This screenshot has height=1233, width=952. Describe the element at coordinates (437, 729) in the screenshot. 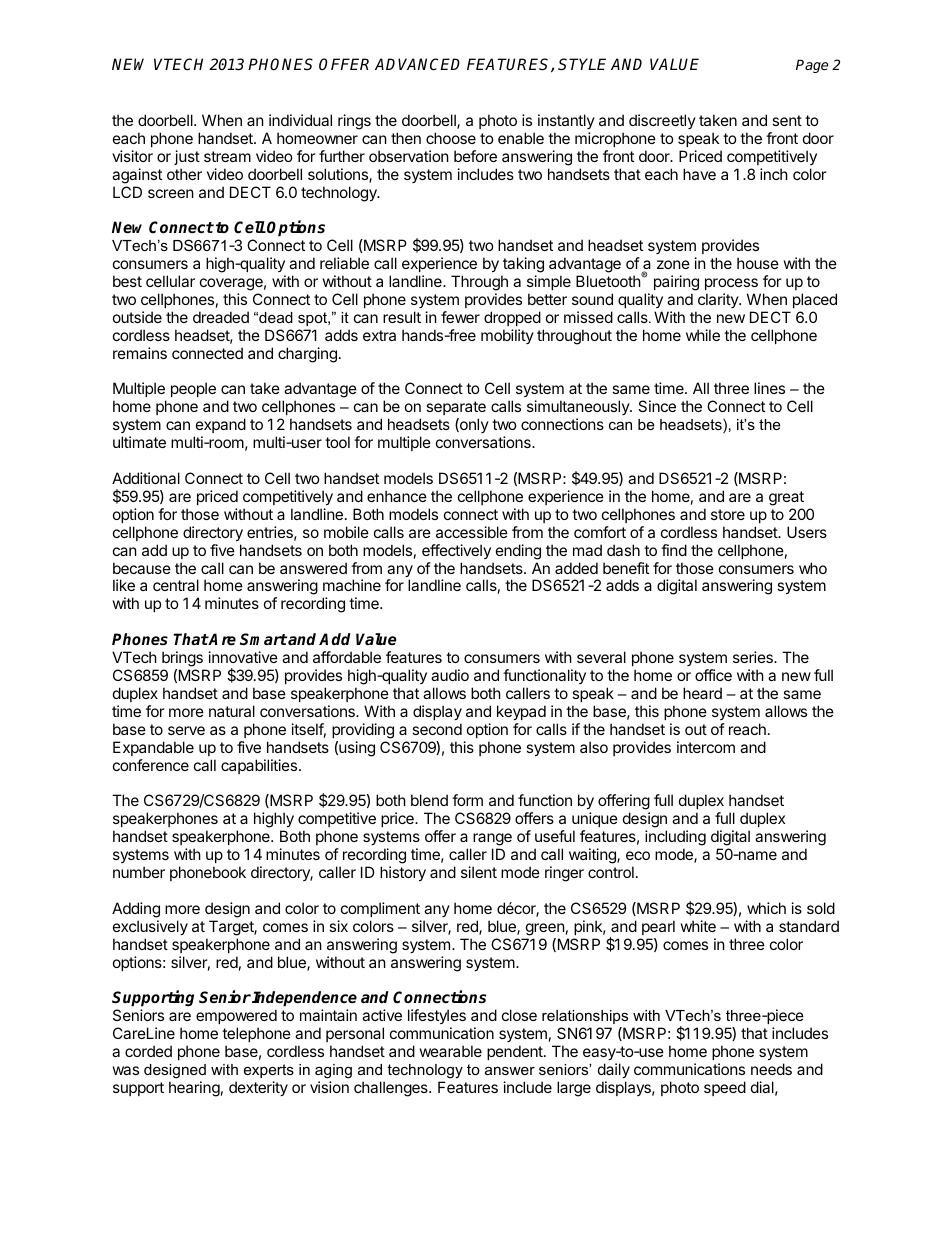

I see `second` at that location.
